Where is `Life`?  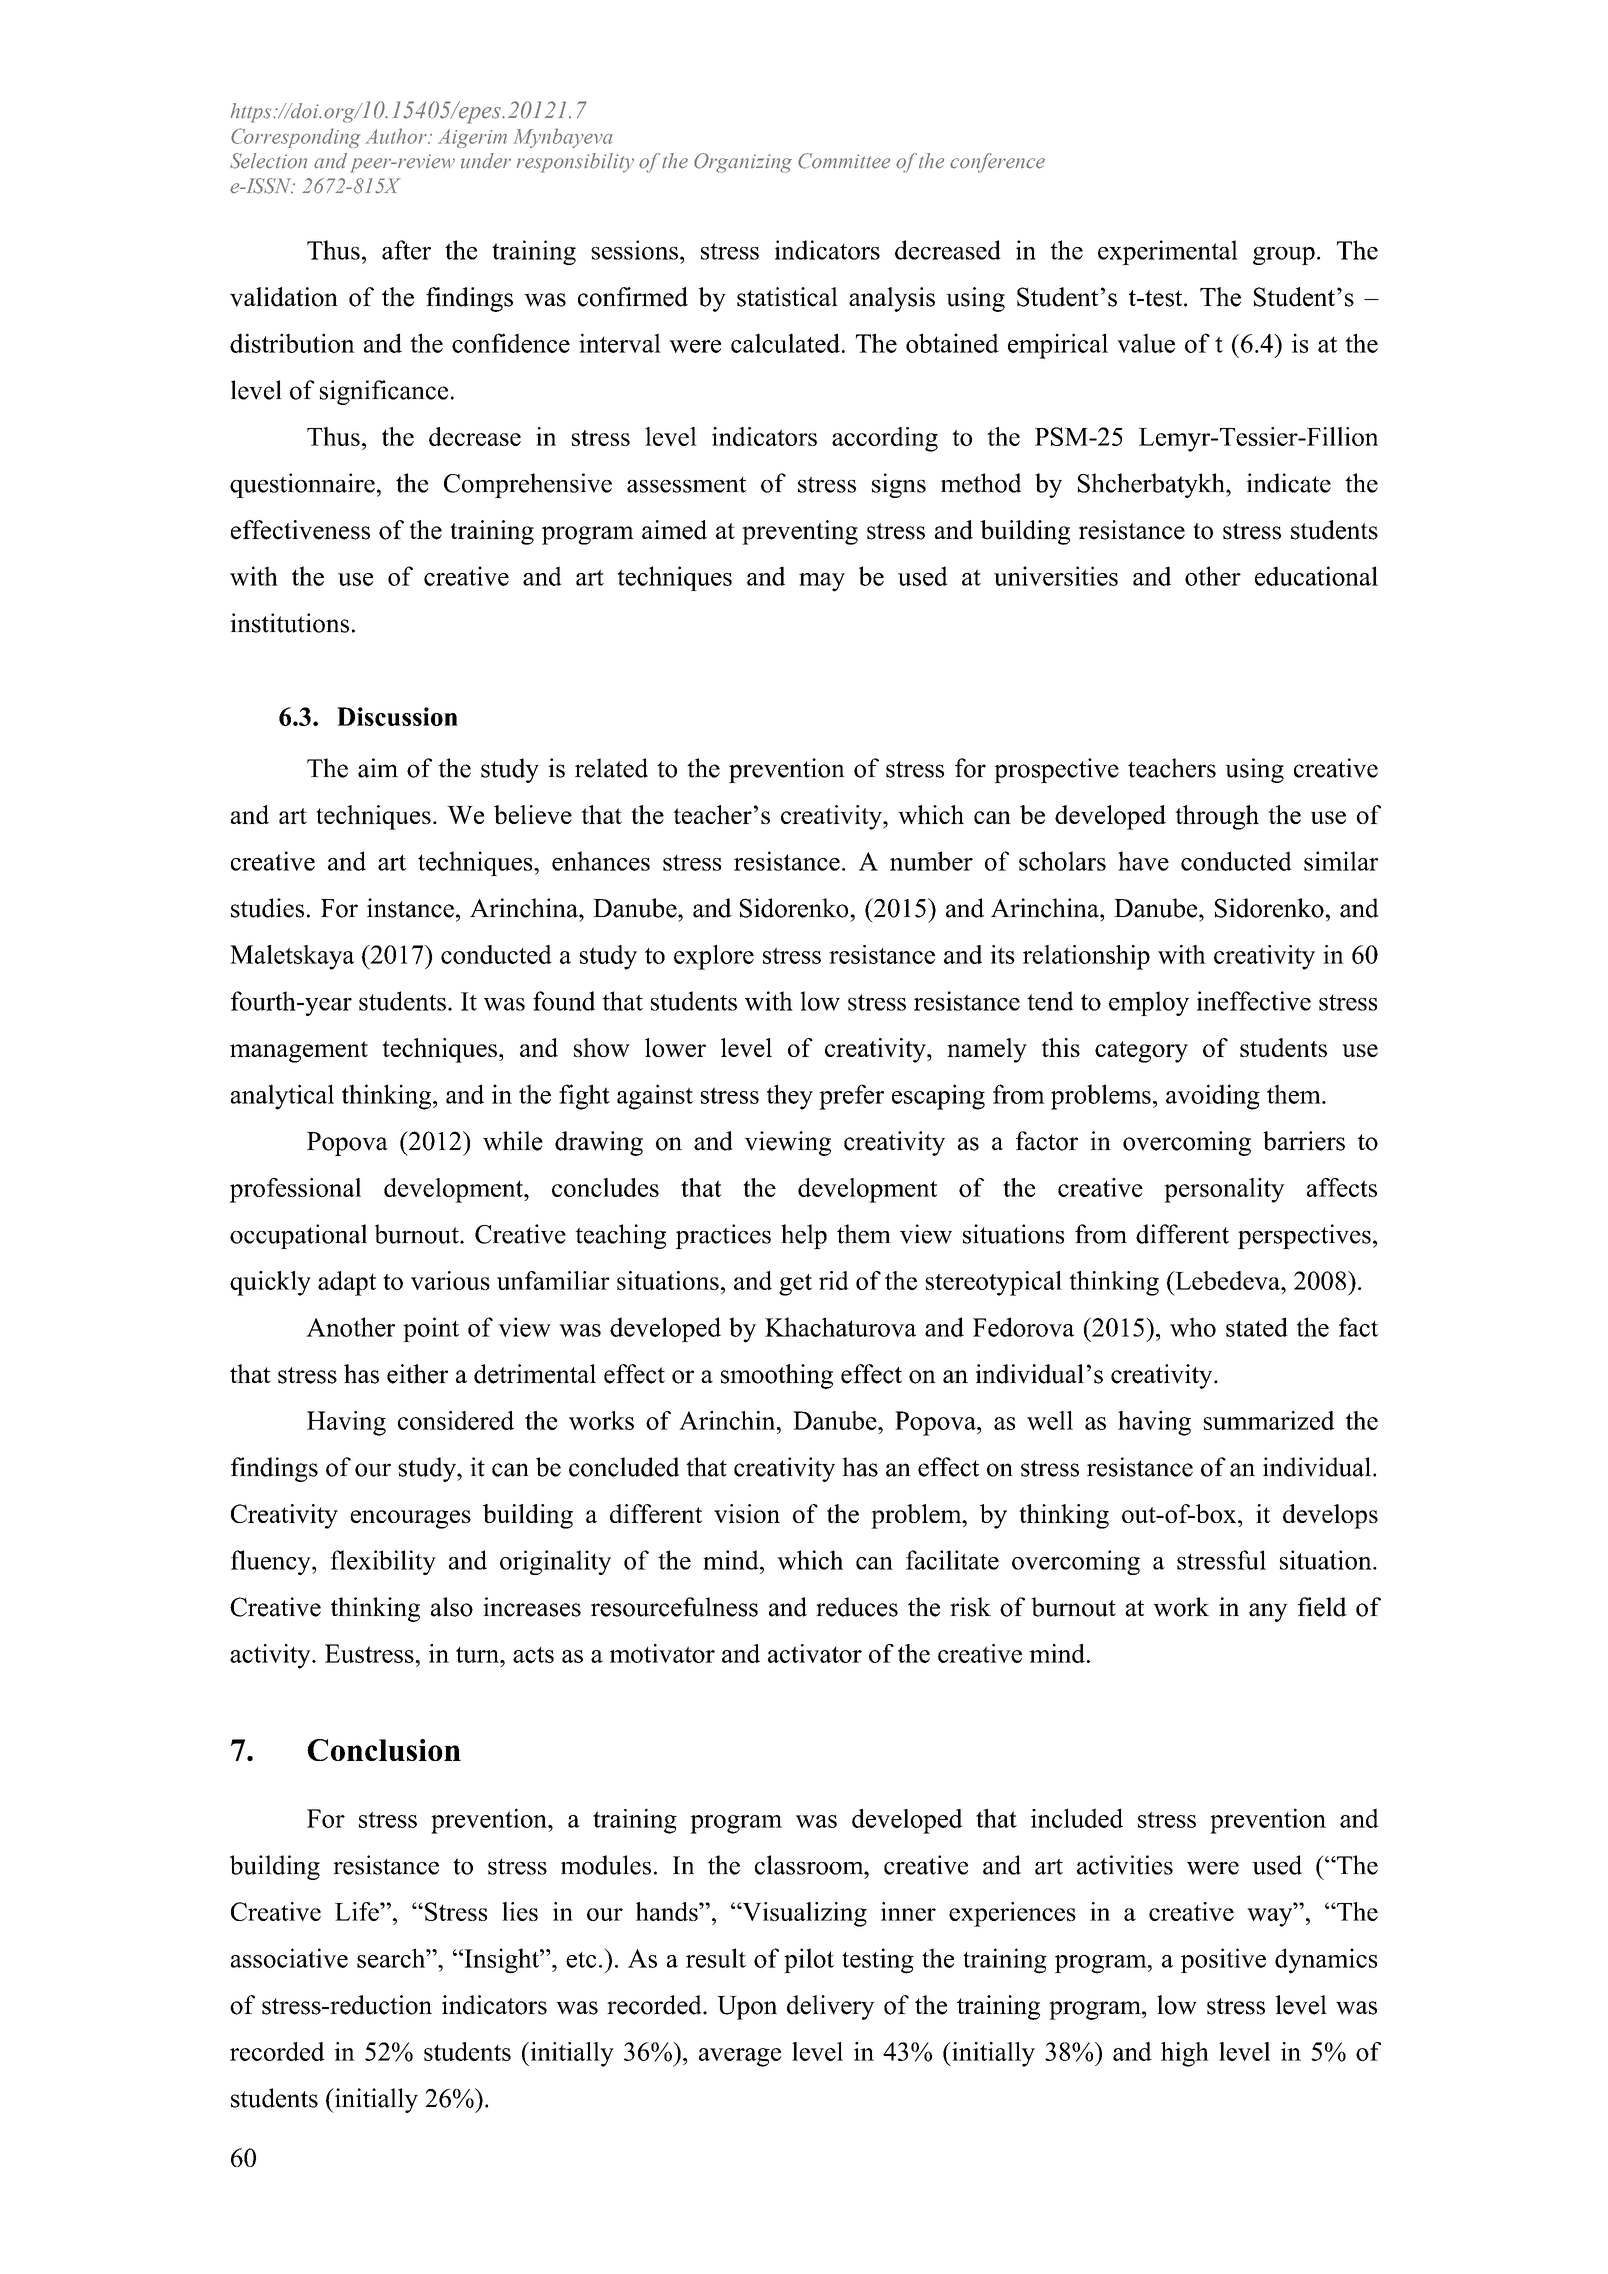
Life is located at coordinates (358, 1911).
